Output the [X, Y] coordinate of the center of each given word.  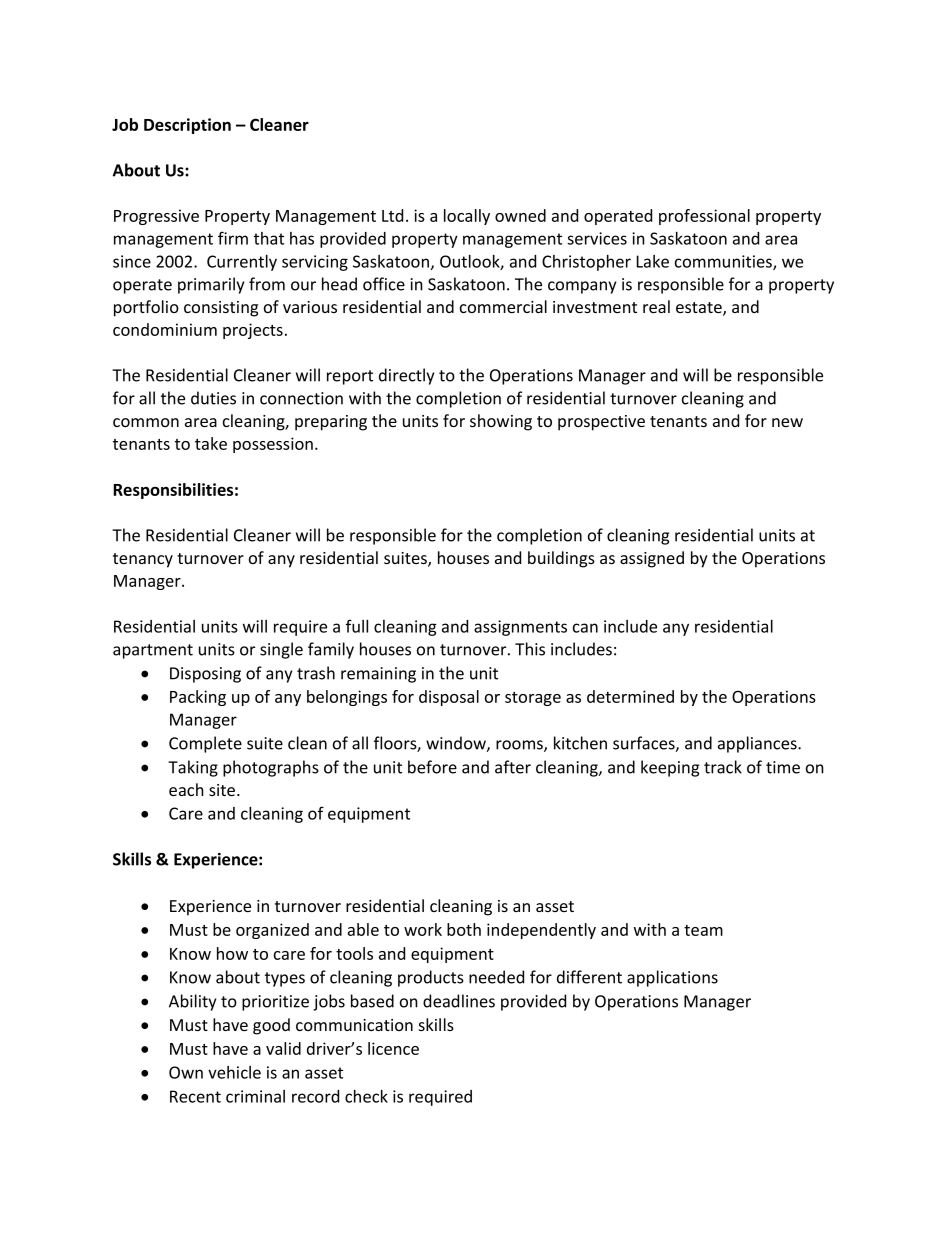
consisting [221, 309]
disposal [449, 698]
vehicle [234, 1072]
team [703, 930]
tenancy [143, 560]
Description [187, 126]
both [464, 929]
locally [467, 217]
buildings [561, 559]
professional [704, 217]
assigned [652, 559]
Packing [198, 698]
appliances [758, 744]
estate [700, 309]
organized [272, 931]
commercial [503, 306]
